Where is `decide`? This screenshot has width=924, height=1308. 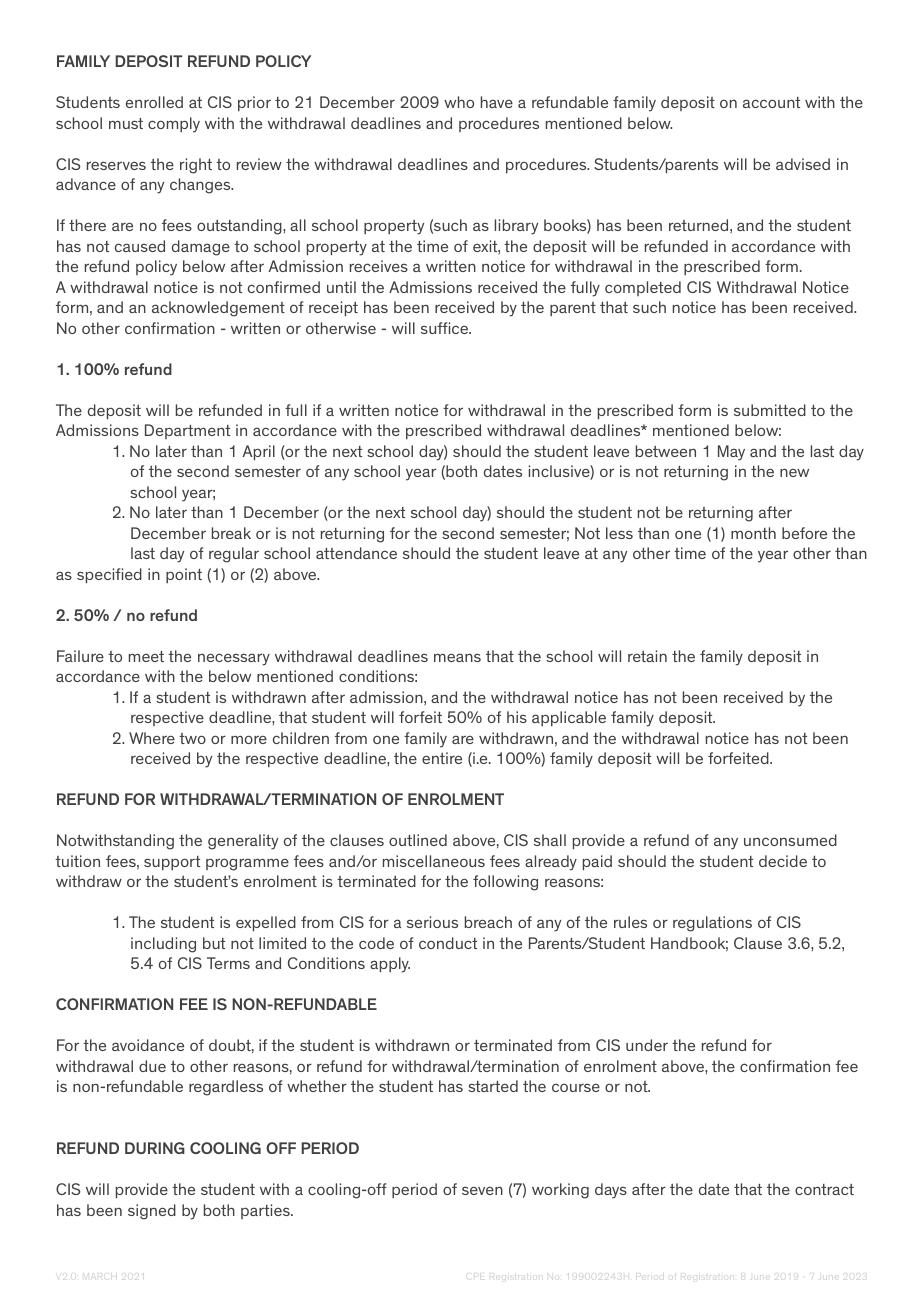
decide is located at coordinates (783, 861).
